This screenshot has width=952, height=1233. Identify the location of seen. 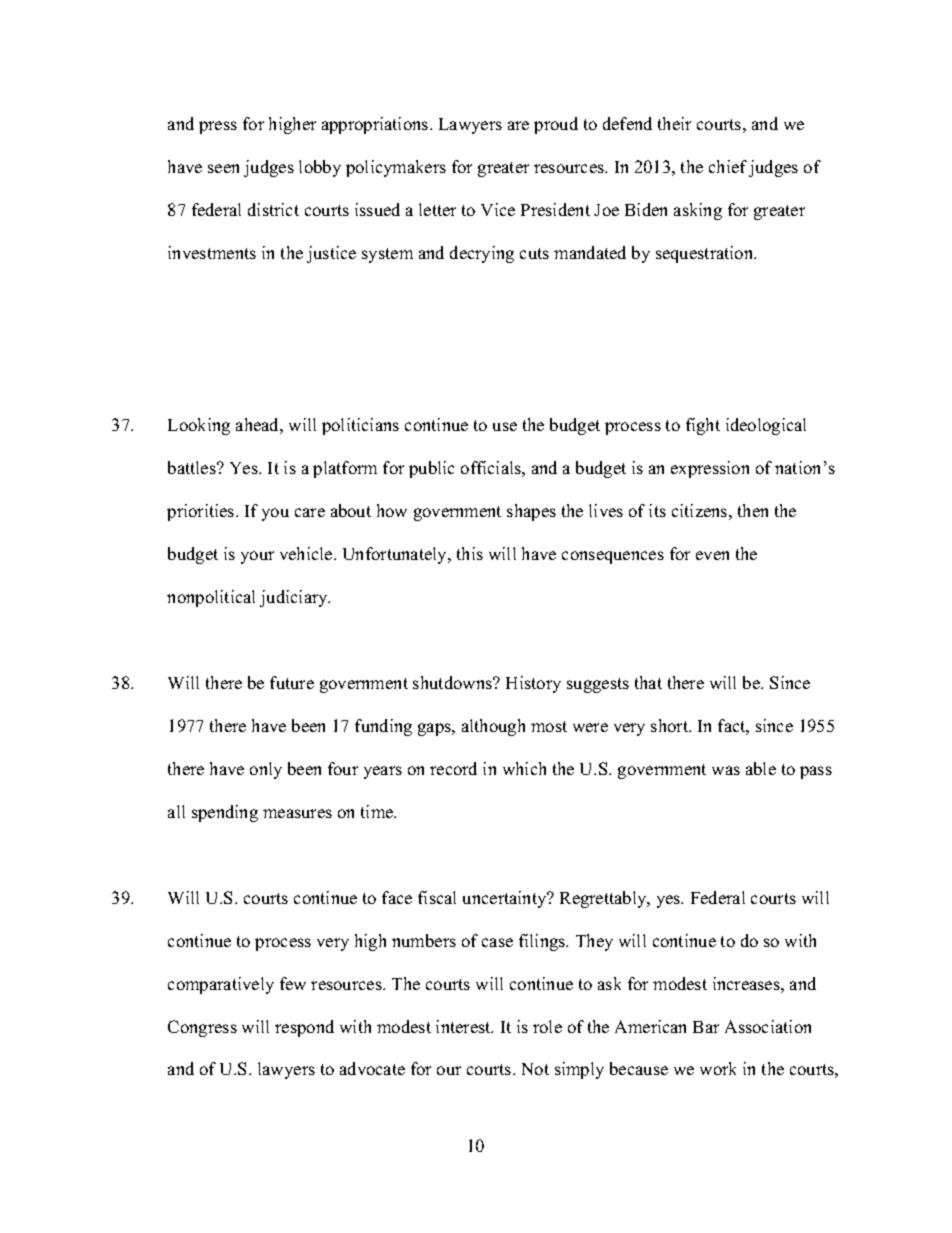
(223, 168).
